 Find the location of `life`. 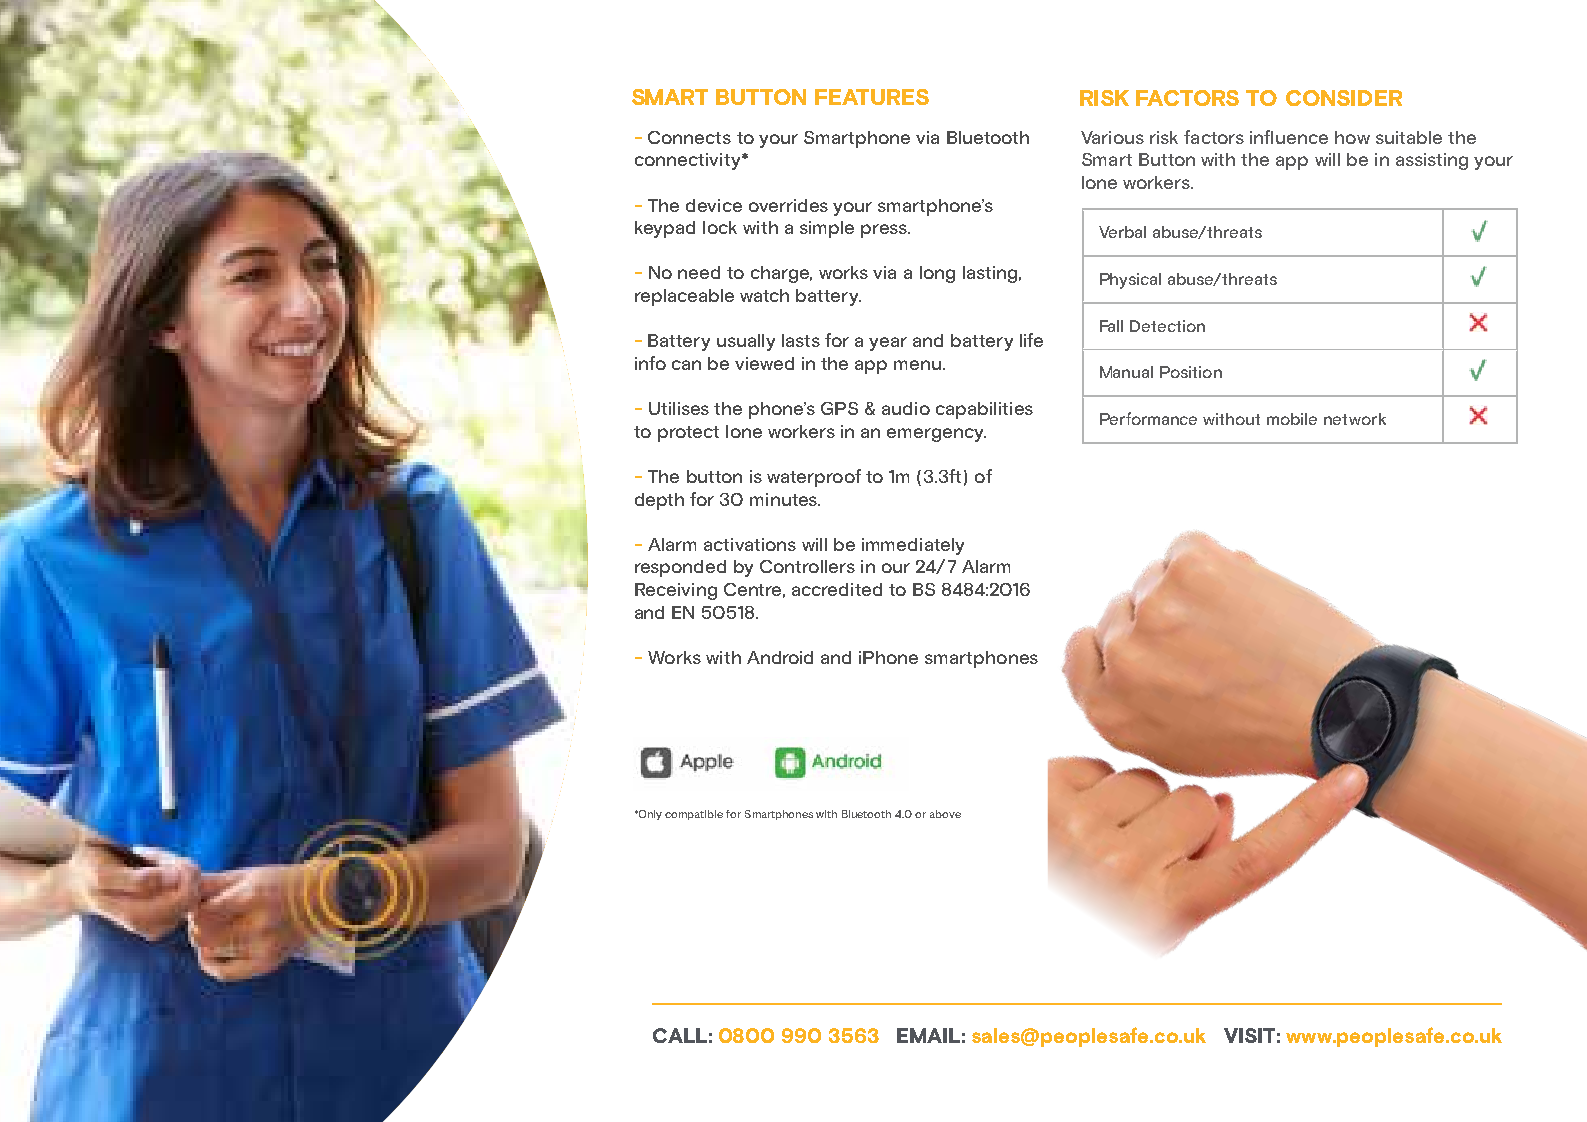

life is located at coordinates (1031, 340).
